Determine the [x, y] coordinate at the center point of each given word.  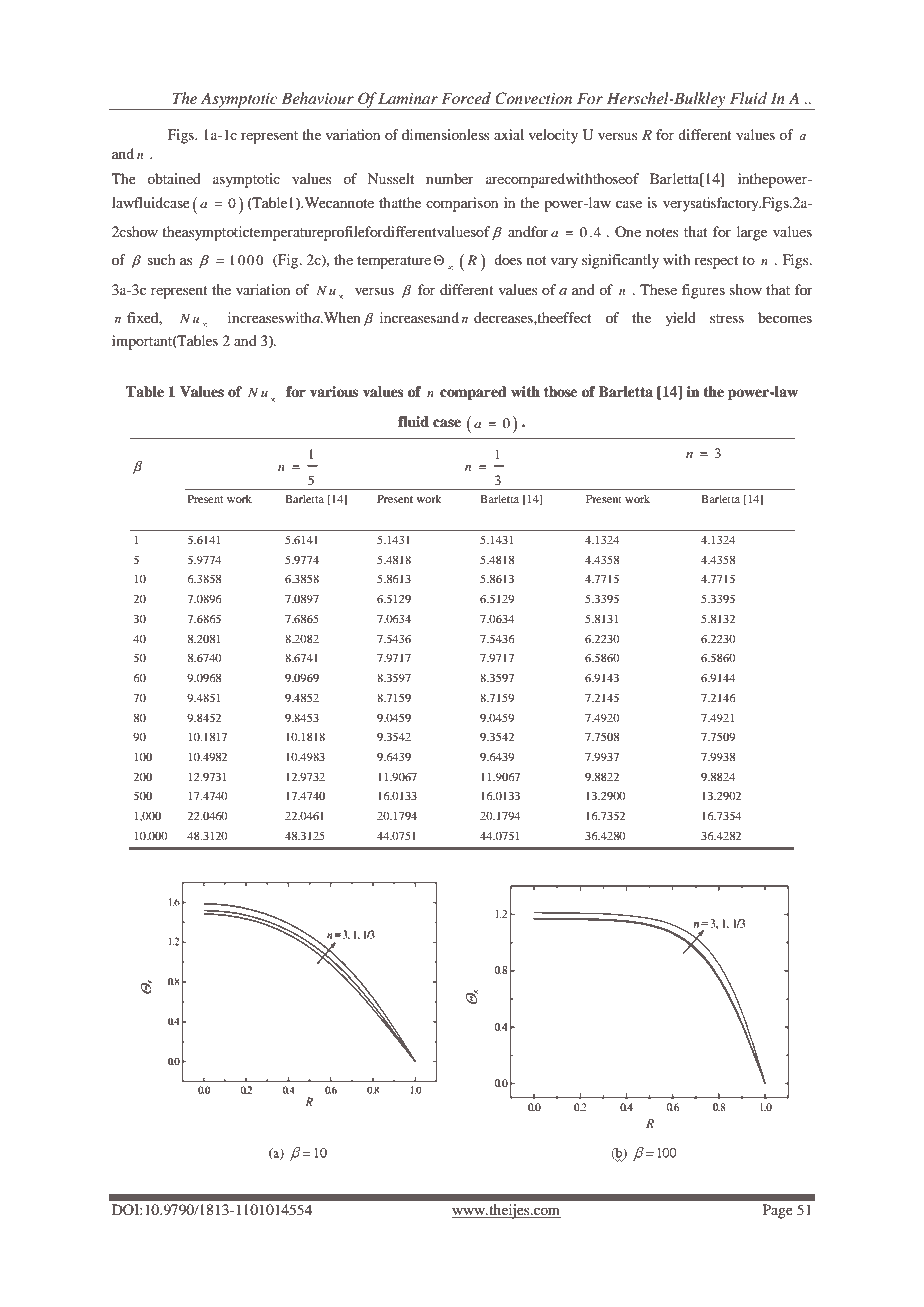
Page [778, 1211]
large [752, 233]
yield [680, 319]
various [334, 392]
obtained [174, 178]
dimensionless [445, 134]
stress [727, 318]
